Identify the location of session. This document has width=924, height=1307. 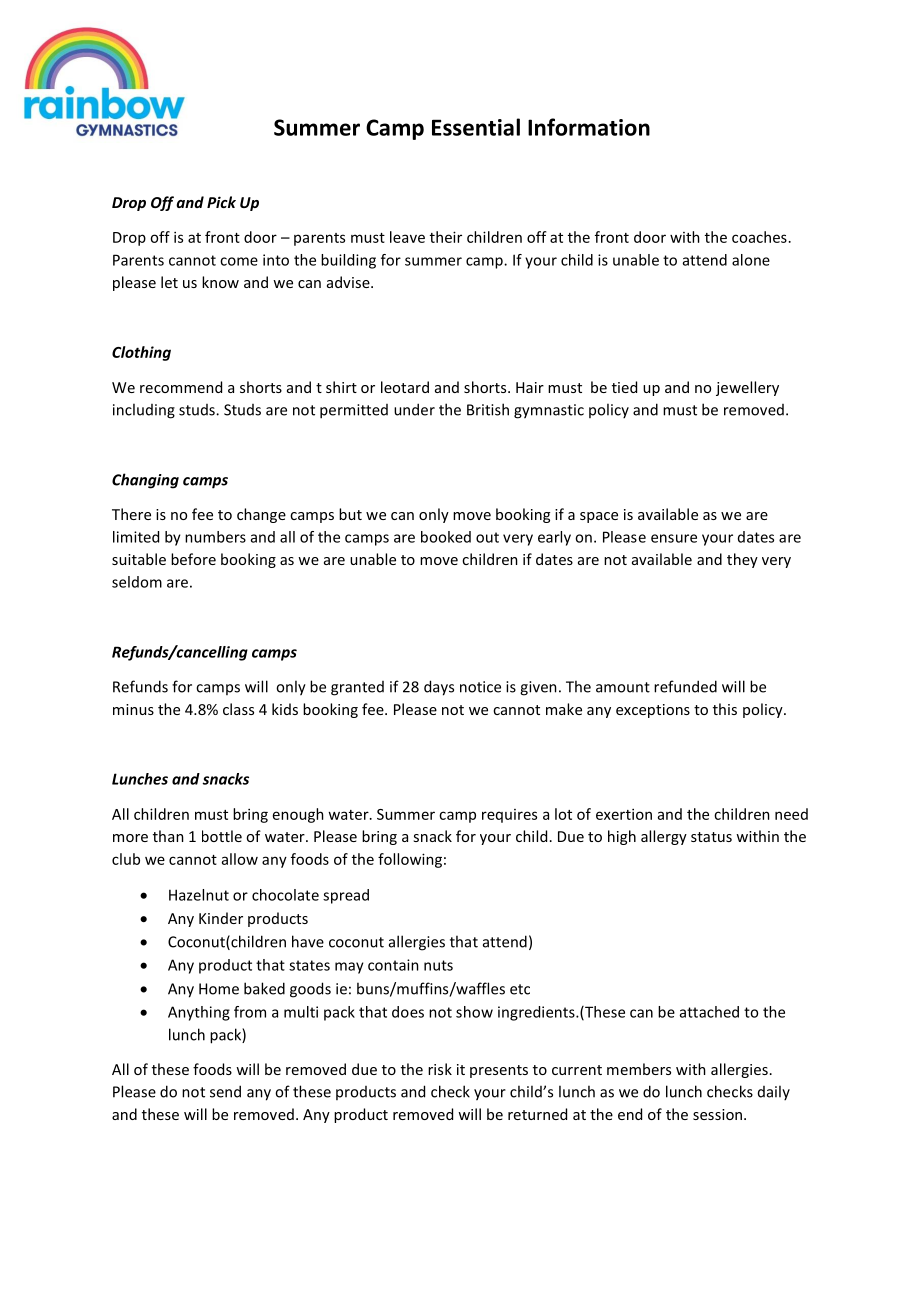
(717, 1114).
